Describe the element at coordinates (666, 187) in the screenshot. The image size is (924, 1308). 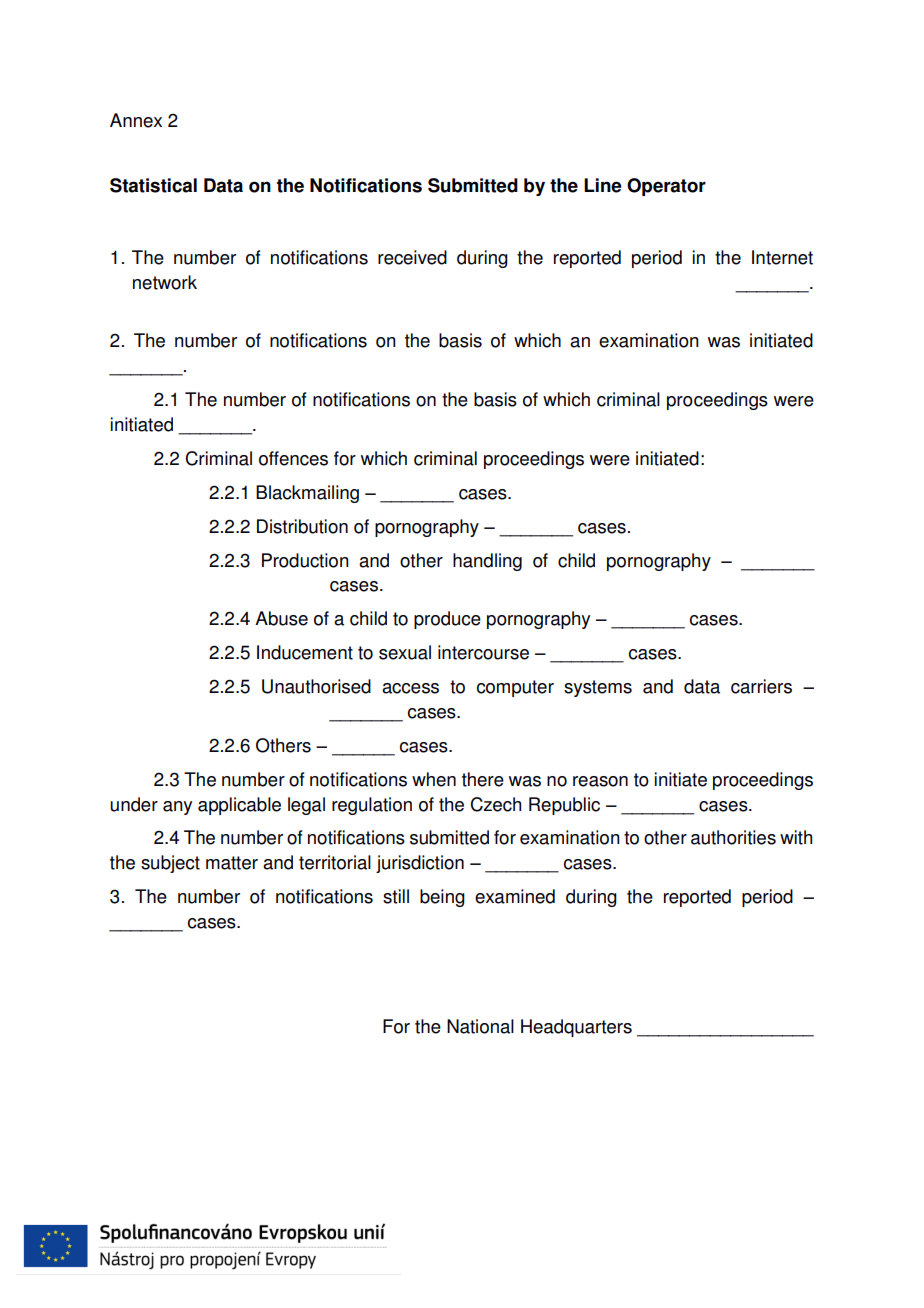
I see `Operator` at that location.
